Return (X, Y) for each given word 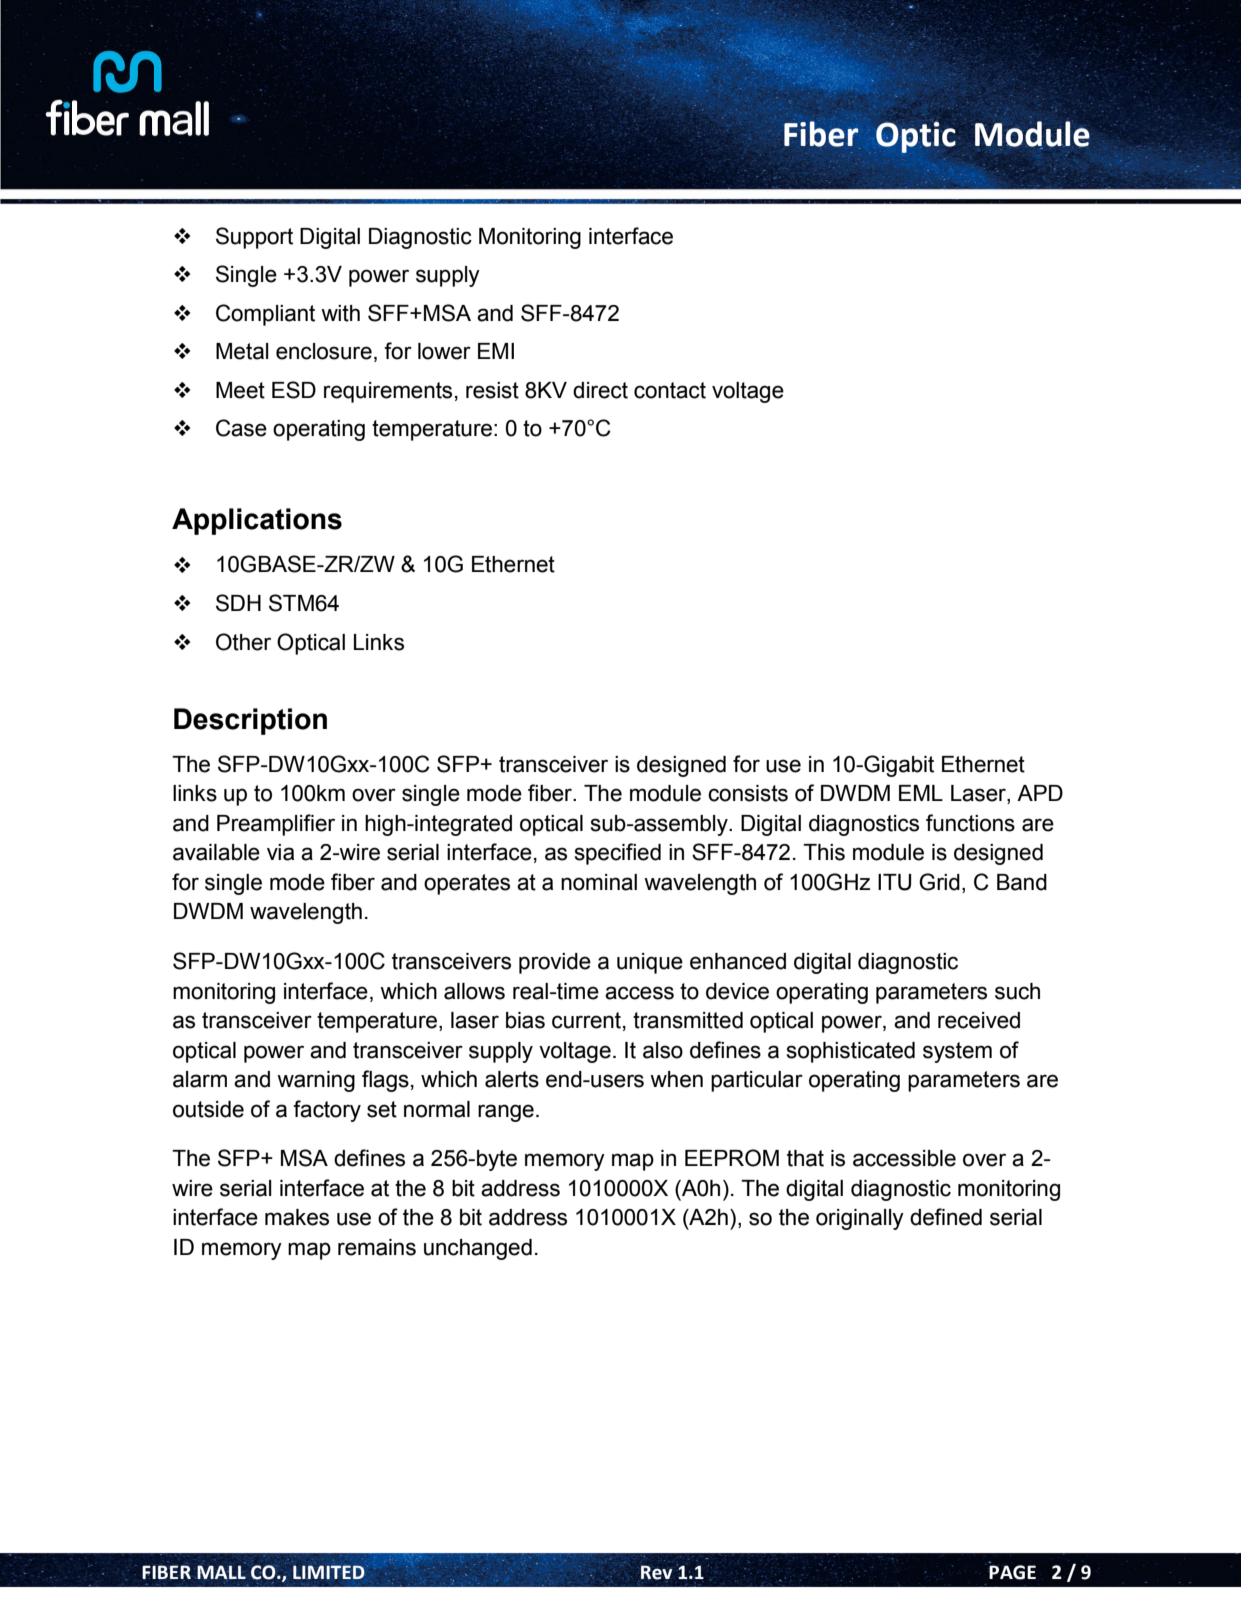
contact (670, 390)
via (280, 852)
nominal (599, 882)
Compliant (265, 315)
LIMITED (329, 1572)
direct (600, 390)
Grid (939, 882)
